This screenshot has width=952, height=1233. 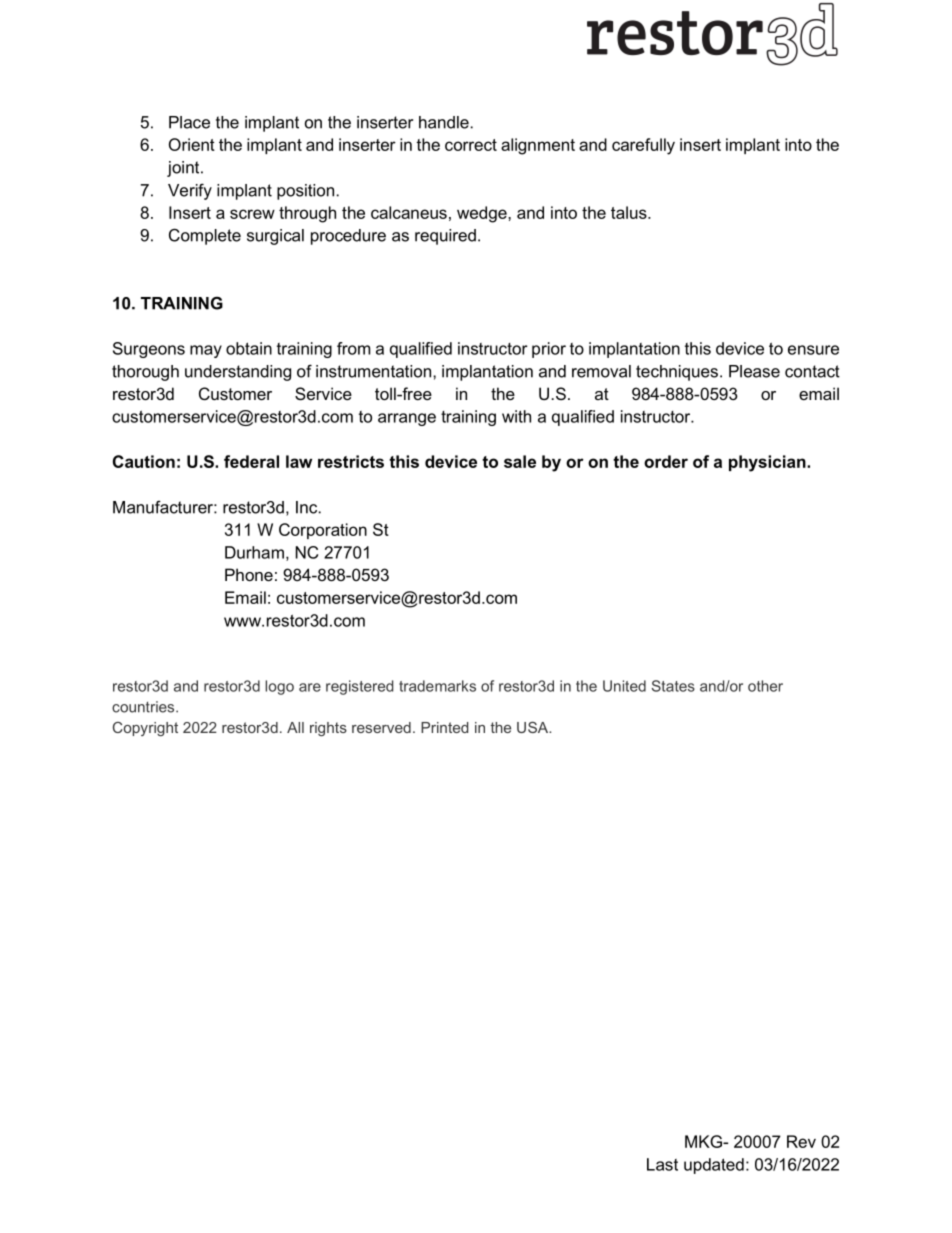 I want to click on Orient, so click(x=192, y=144).
